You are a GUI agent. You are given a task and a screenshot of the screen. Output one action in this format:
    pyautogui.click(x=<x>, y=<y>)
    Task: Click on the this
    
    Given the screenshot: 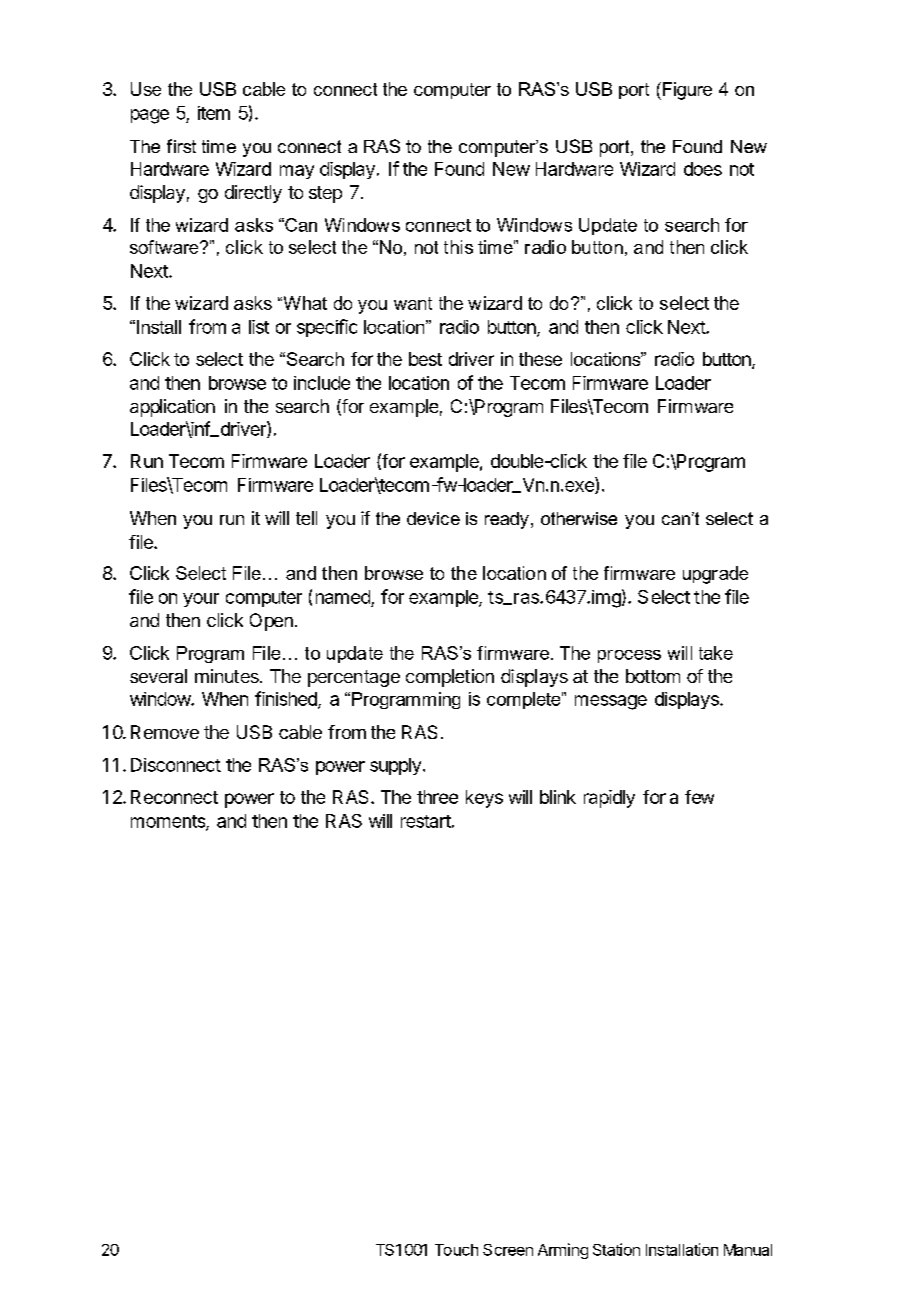 What is the action you would take?
    pyautogui.click(x=458, y=247)
